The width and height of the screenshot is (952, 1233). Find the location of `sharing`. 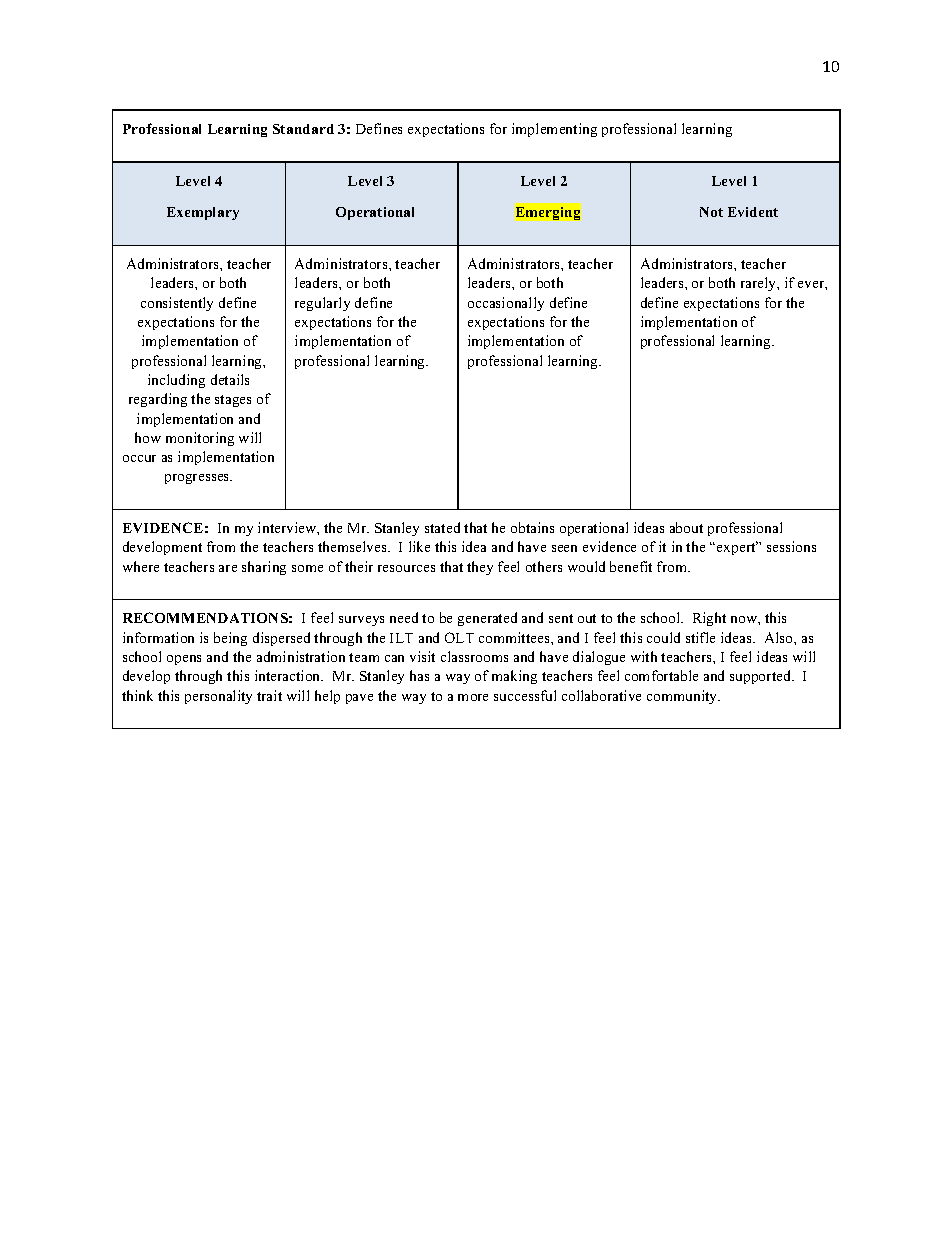

sharing is located at coordinates (264, 568).
